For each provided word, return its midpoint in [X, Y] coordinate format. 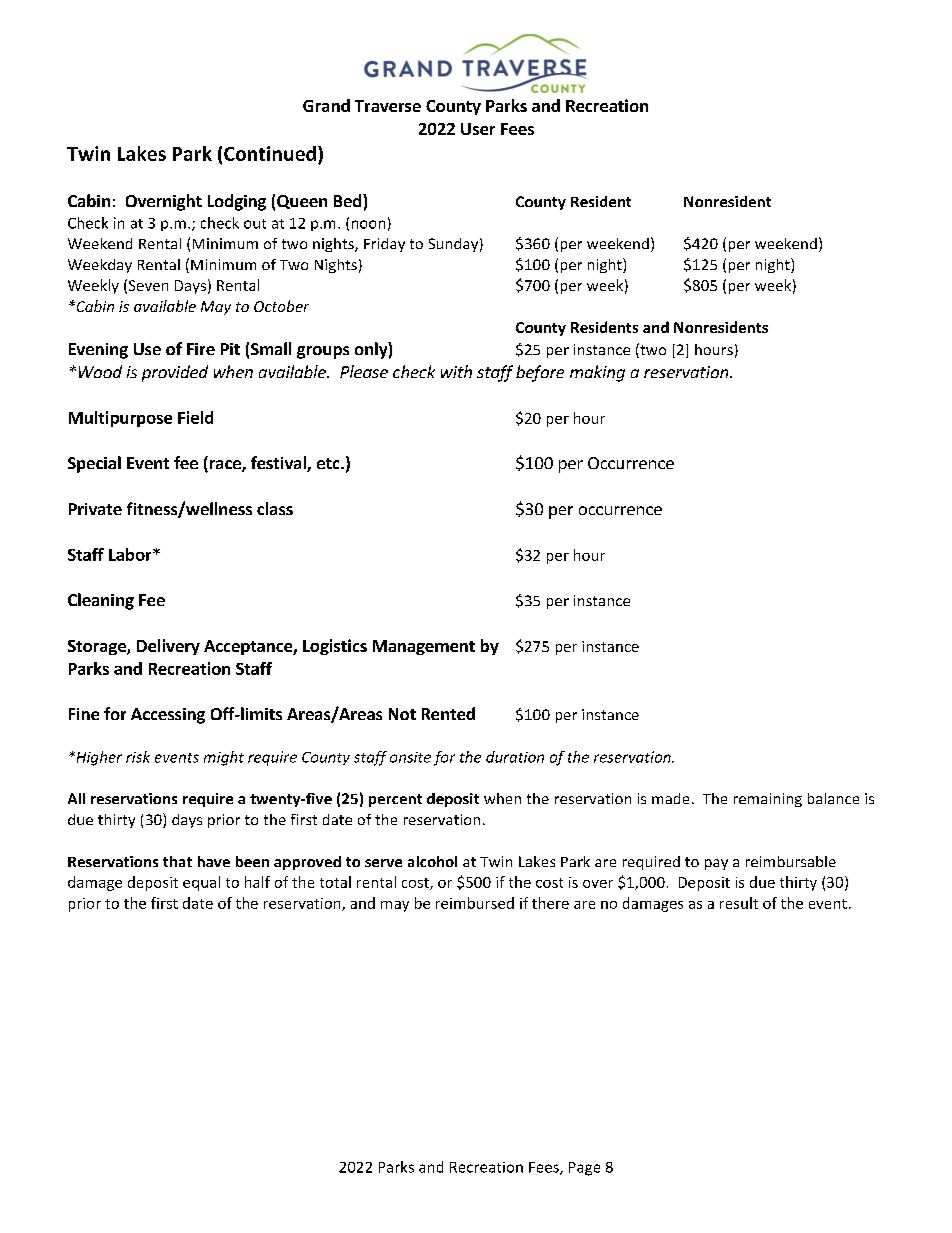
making [597, 373]
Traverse [388, 106]
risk [138, 757]
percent [395, 800]
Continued [270, 153]
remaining [768, 800]
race [225, 466]
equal [201, 883]
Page [584, 1169]
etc [329, 463]
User [478, 129]
